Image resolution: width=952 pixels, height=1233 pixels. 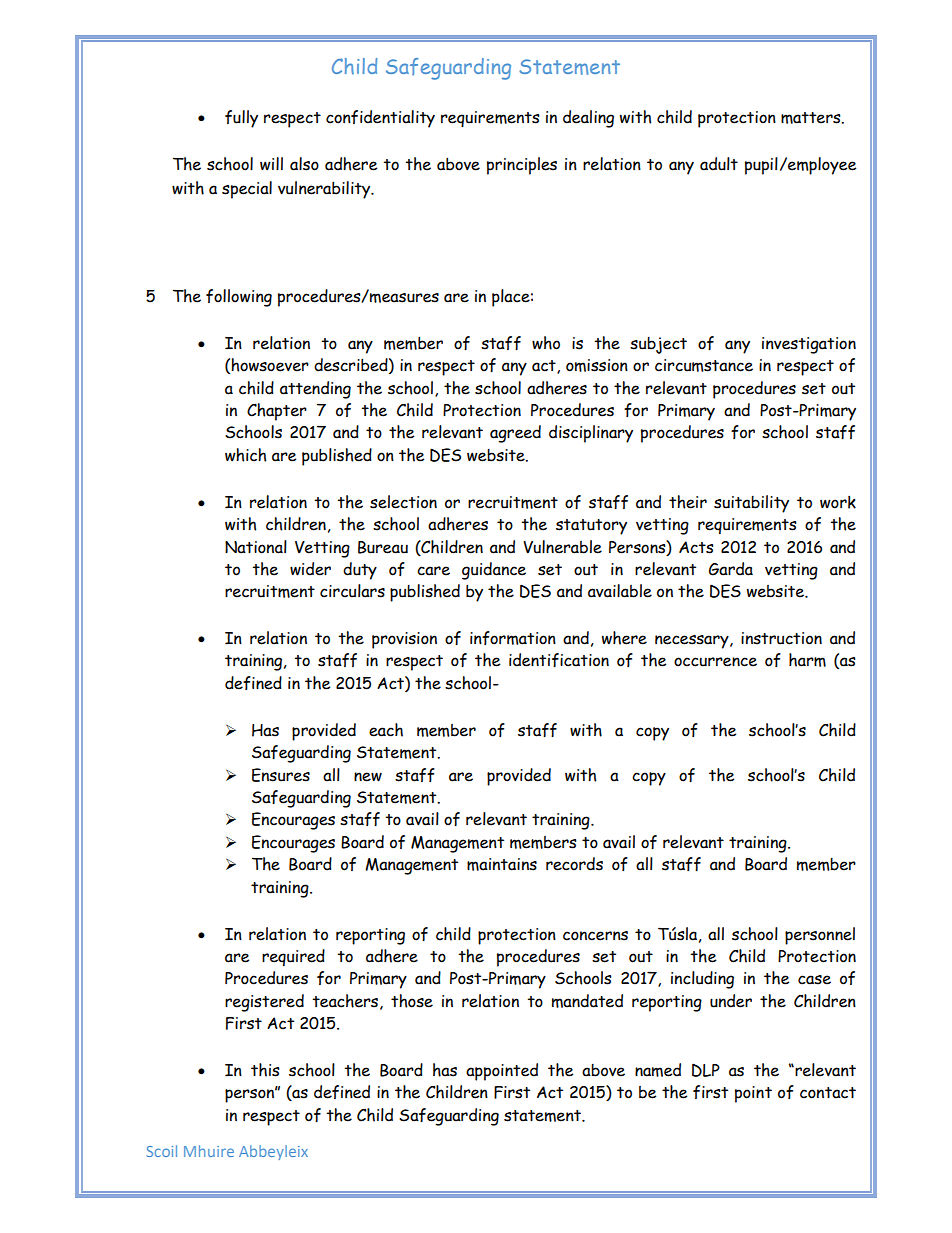 What do you see at coordinates (522, 166) in the screenshot?
I see `principles` at bounding box center [522, 166].
